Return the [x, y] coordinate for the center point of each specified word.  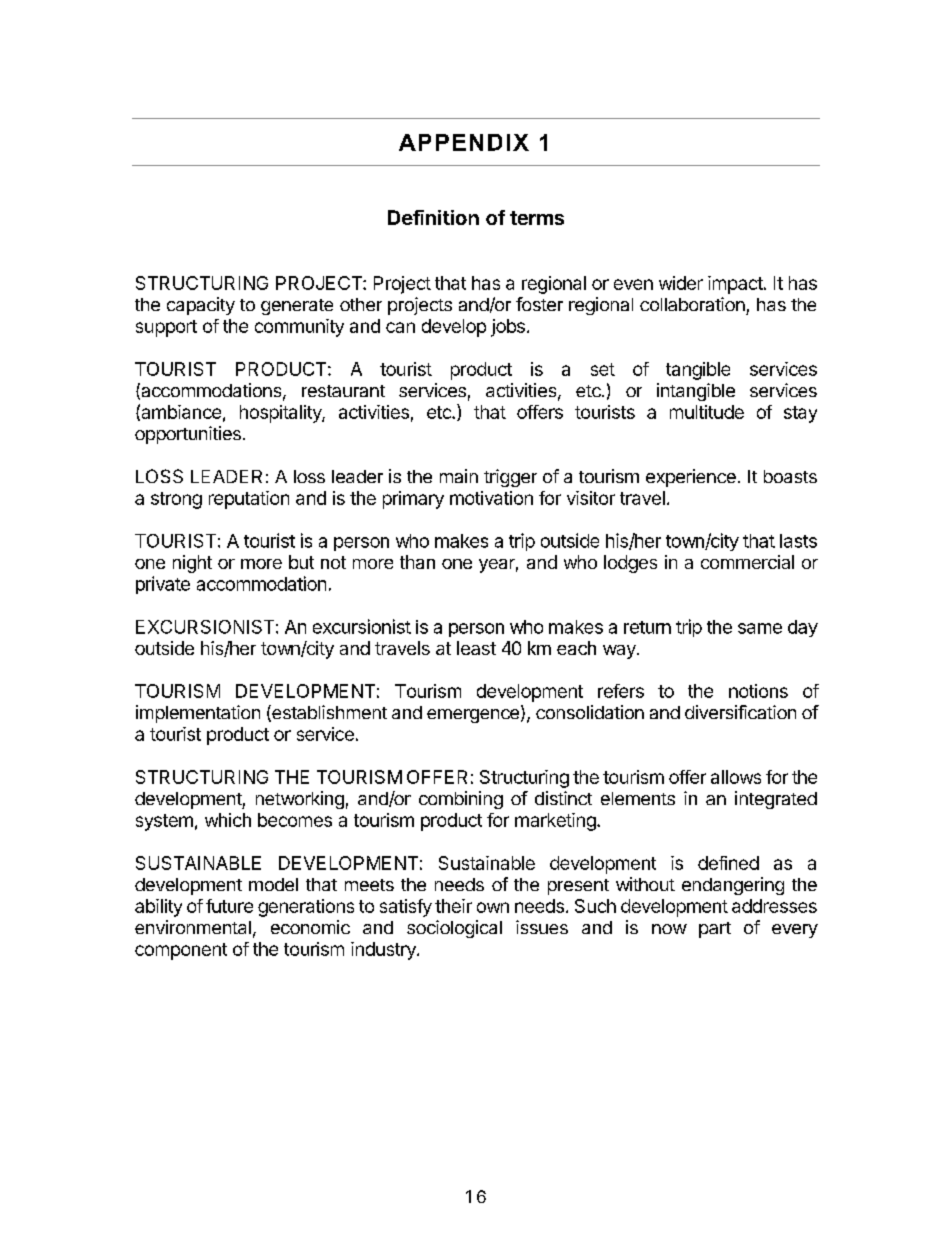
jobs [508, 328]
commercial [747, 562]
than [417, 562]
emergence [473, 716]
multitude [707, 412]
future [229, 906]
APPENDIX [464, 142]
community [299, 328]
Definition [433, 217]
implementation [198, 714]
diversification [740, 712]
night [192, 564]
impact [735, 285]
